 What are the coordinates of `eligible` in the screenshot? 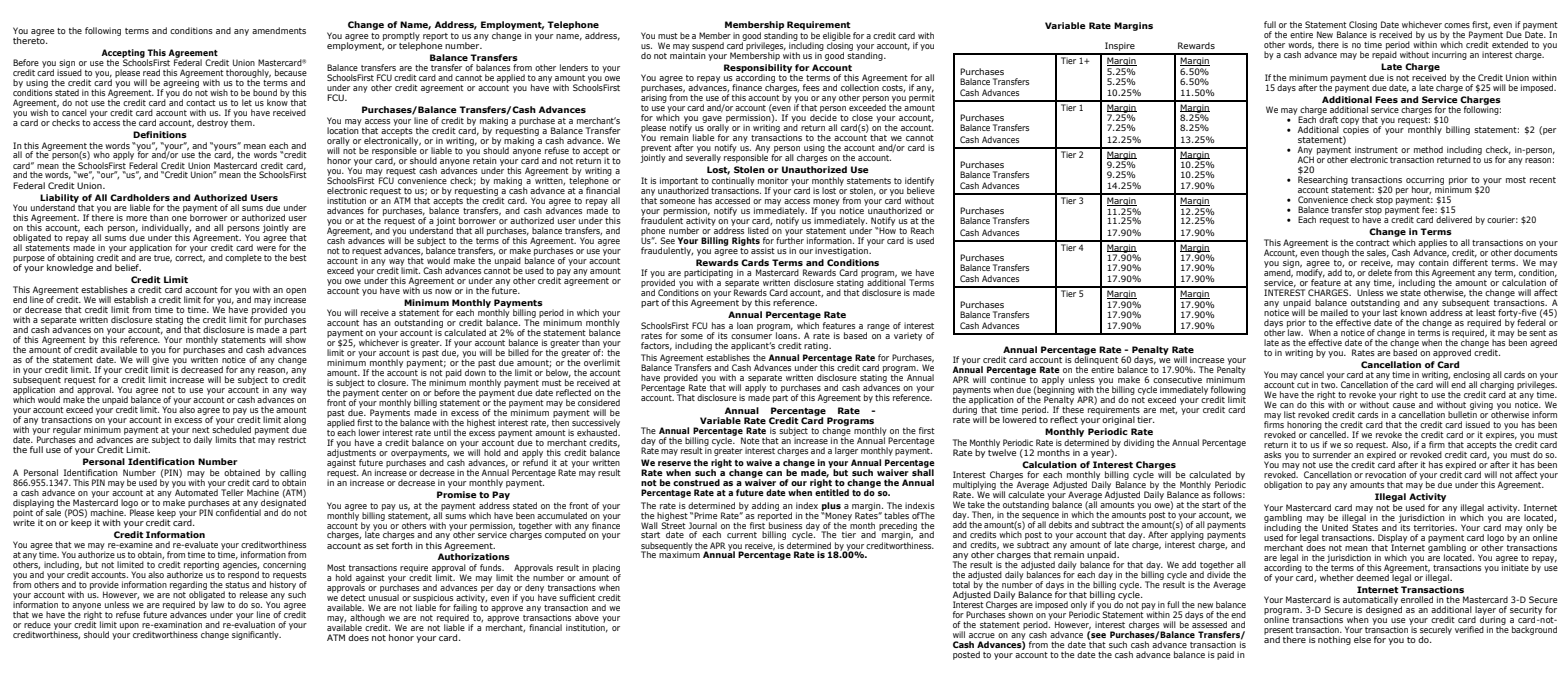 It's located at (837, 37).
